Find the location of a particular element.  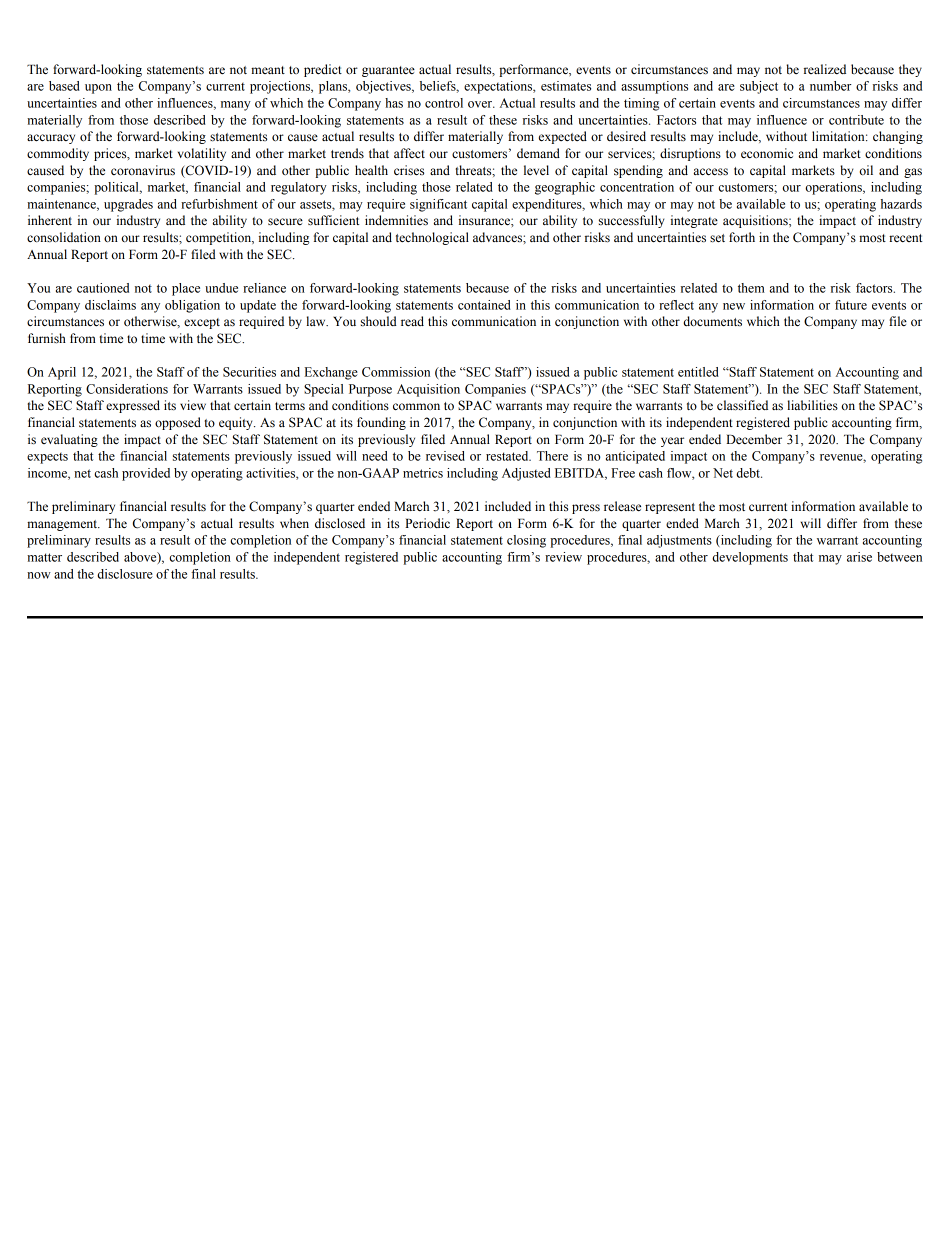

over is located at coordinates (481, 104).
